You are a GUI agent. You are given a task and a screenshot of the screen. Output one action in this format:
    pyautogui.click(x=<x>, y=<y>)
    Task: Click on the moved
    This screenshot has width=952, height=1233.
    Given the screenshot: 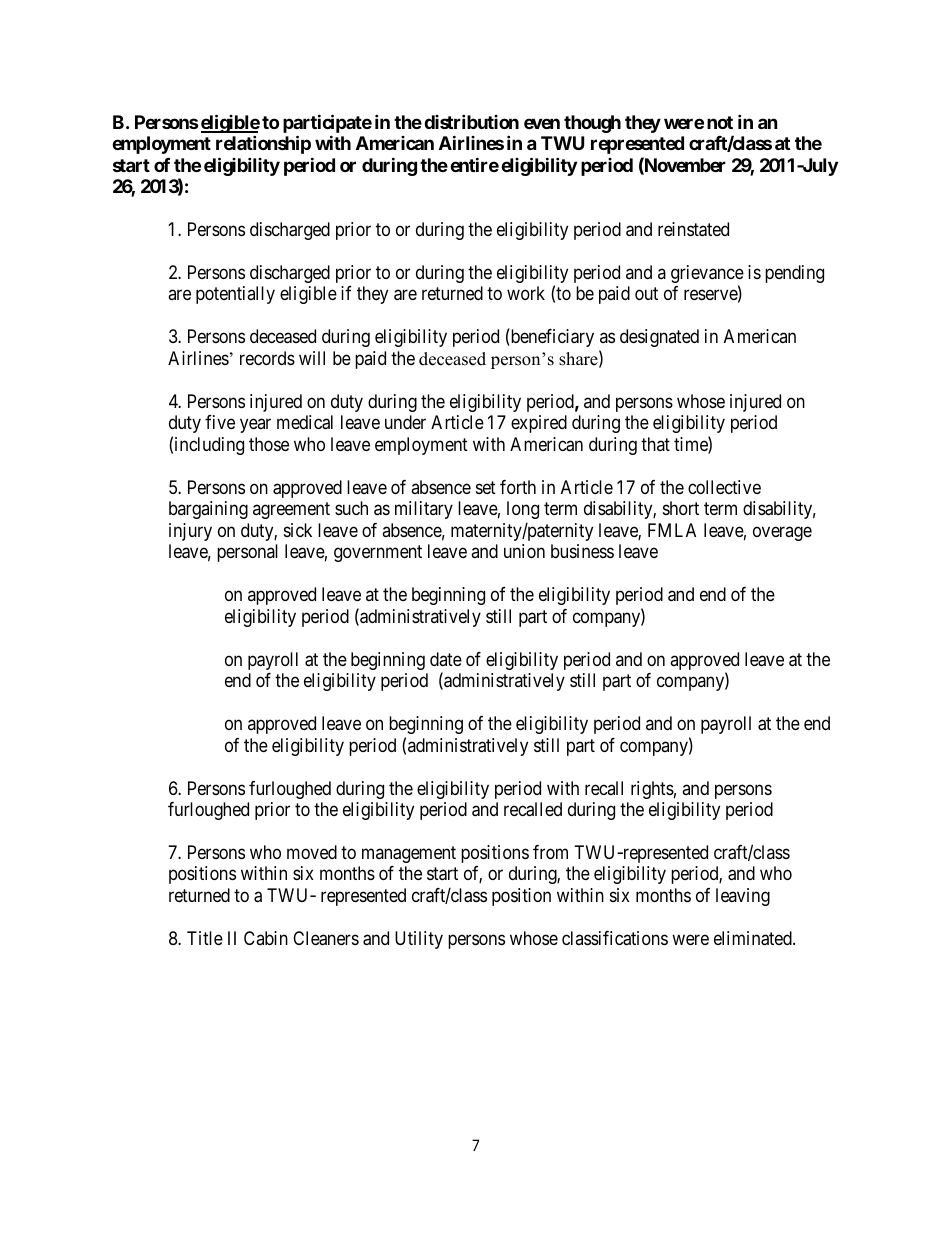 What is the action you would take?
    pyautogui.click(x=312, y=852)
